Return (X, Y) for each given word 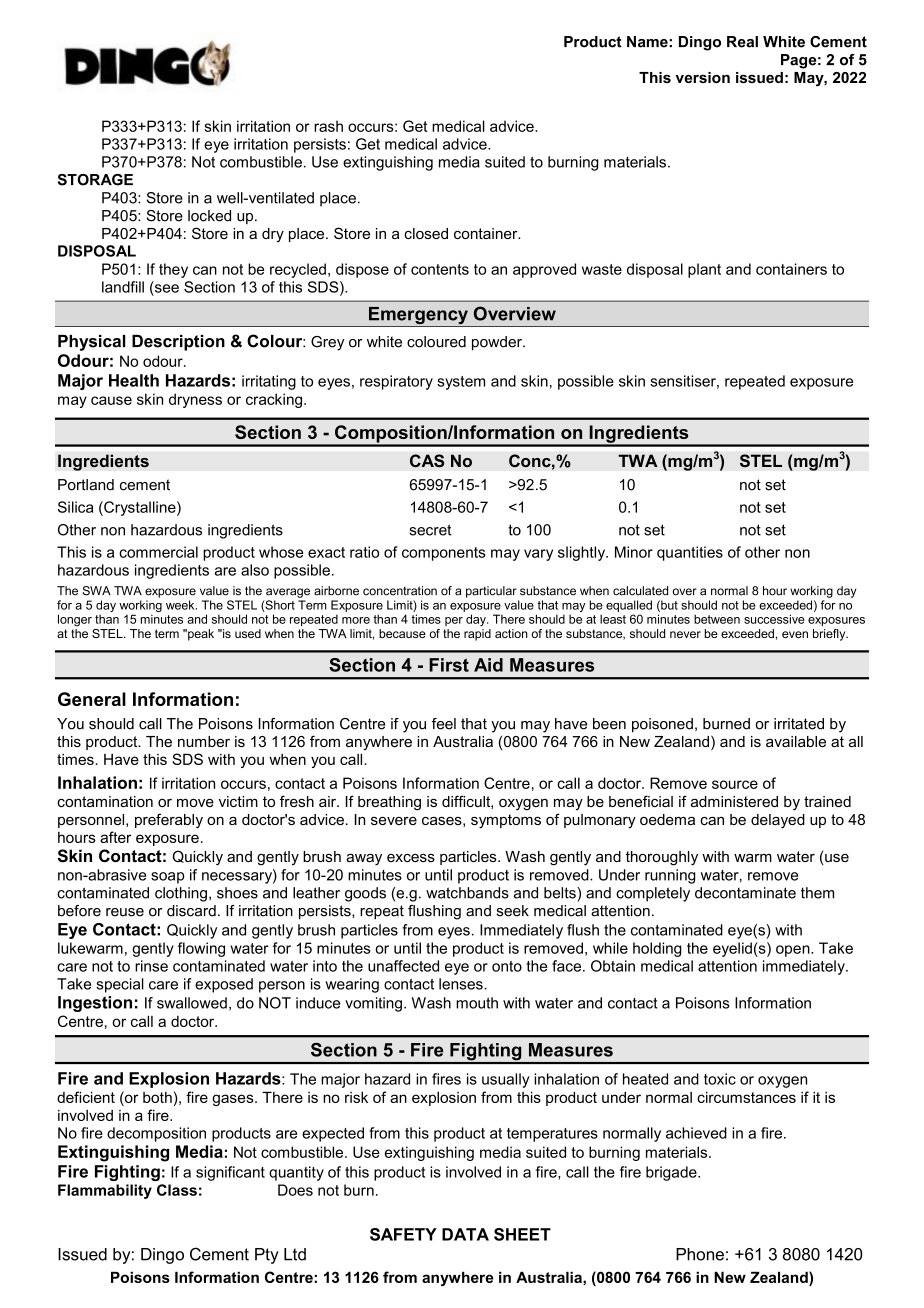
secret (430, 530)
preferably (169, 821)
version (702, 77)
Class (177, 1190)
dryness (195, 400)
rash (328, 126)
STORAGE (95, 180)
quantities (690, 553)
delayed (778, 821)
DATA (465, 1234)
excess (411, 858)
